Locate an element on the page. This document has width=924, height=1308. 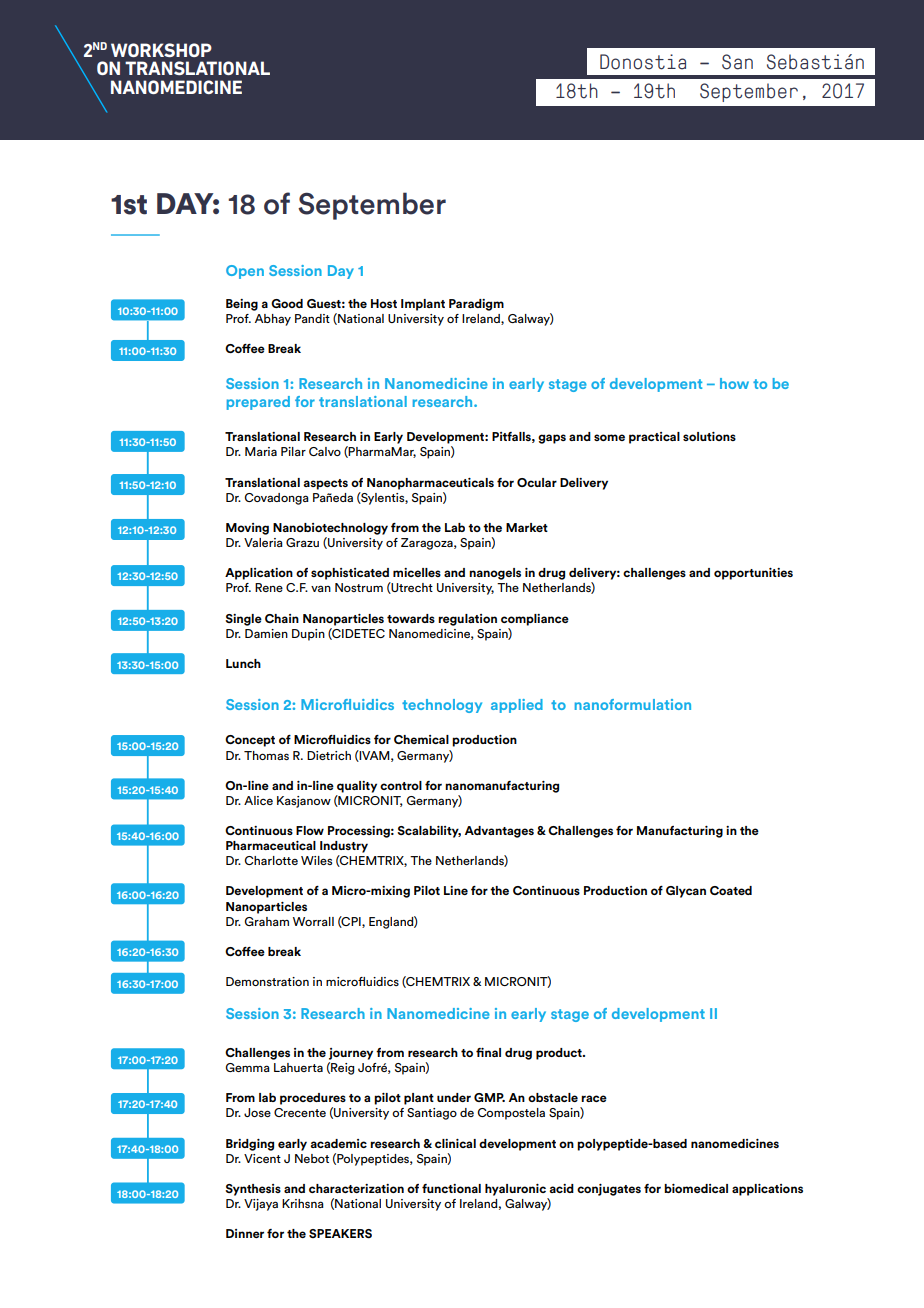
Maria is located at coordinates (261, 451).
